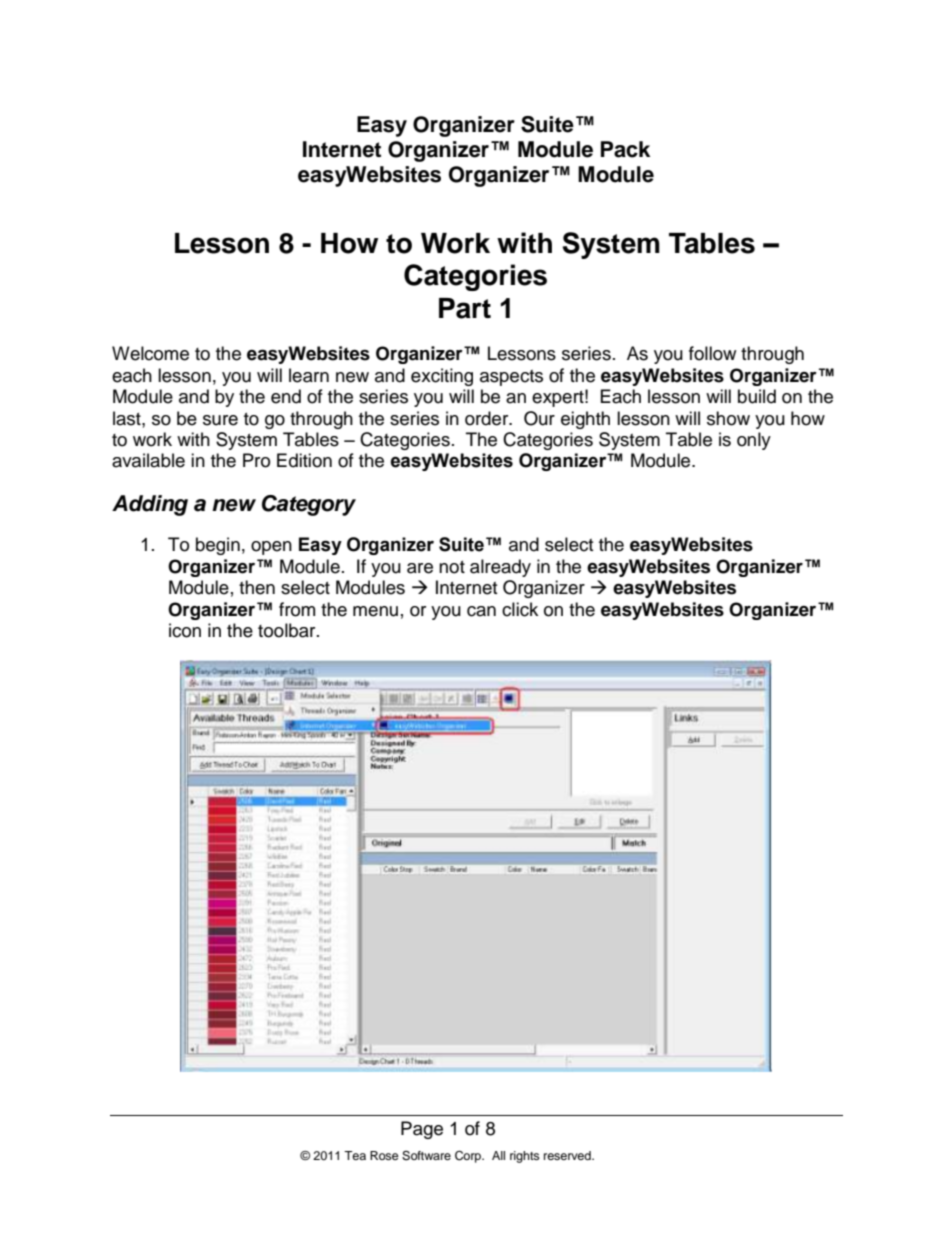 The width and height of the image is (952, 1233). Describe the element at coordinates (384, 1155) in the image. I see `Rose` at that location.
